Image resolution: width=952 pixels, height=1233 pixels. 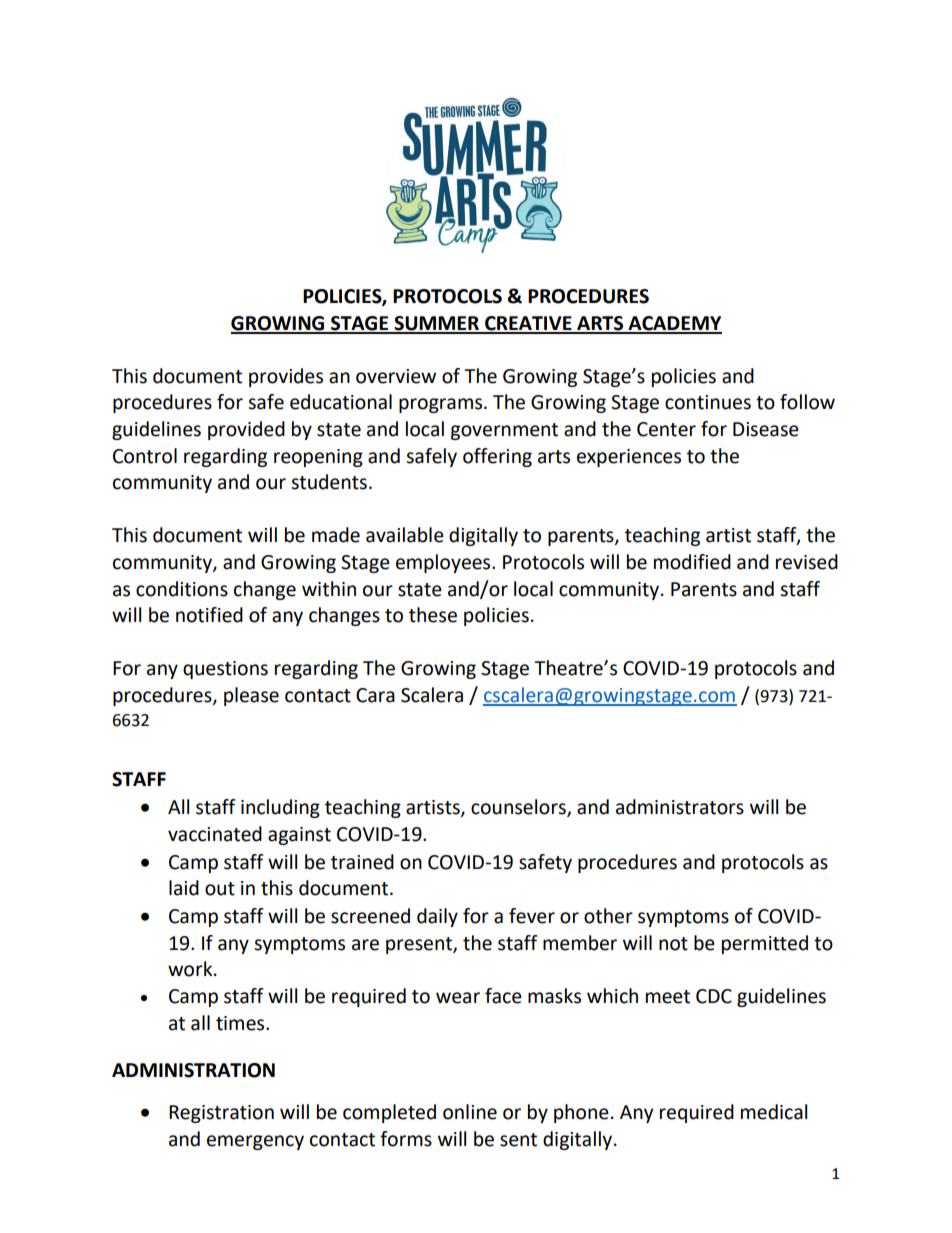 What do you see at coordinates (692, 562) in the screenshot?
I see `modified` at bounding box center [692, 562].
